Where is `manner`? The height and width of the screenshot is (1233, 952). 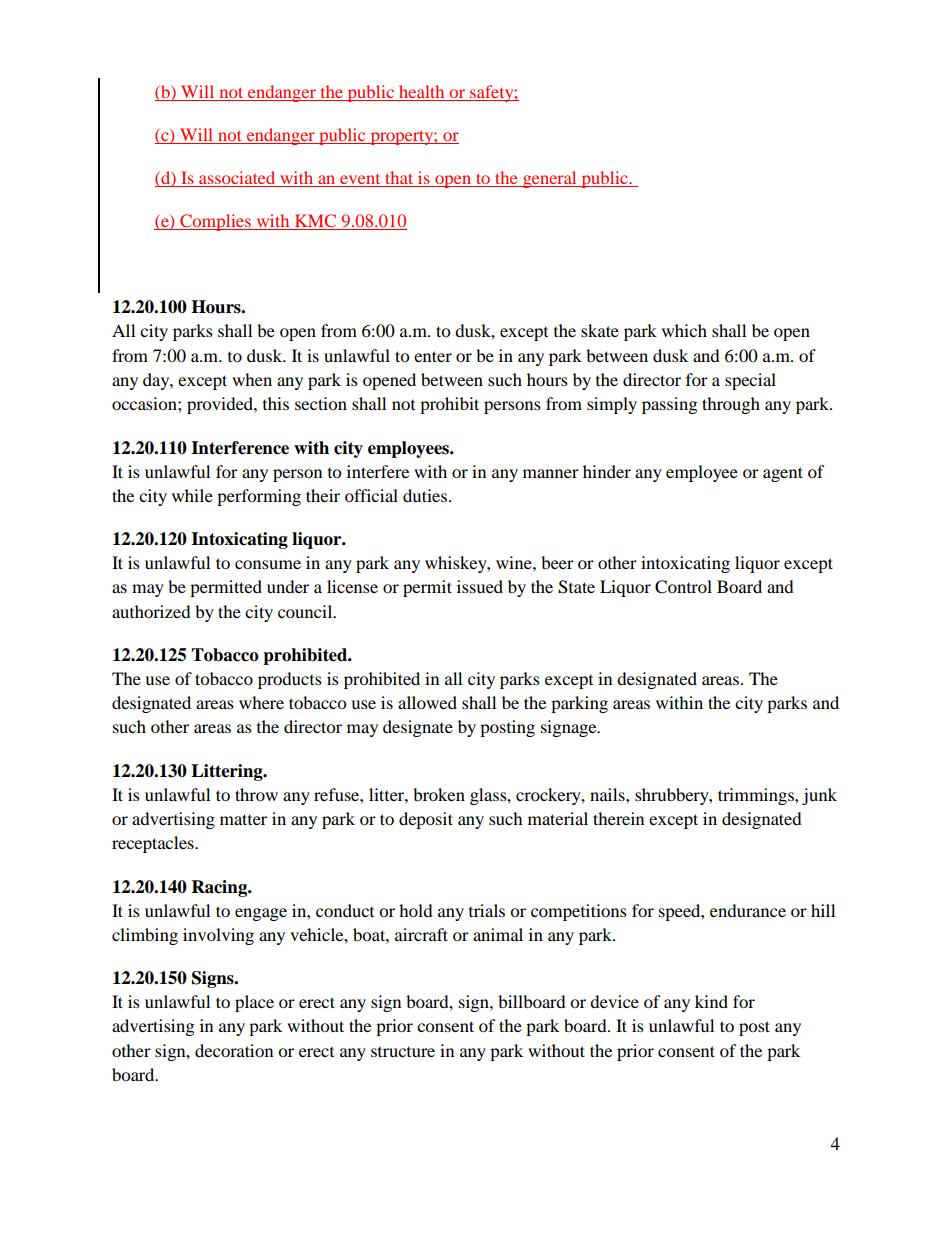 manner is located at coordinates (551, 473).
